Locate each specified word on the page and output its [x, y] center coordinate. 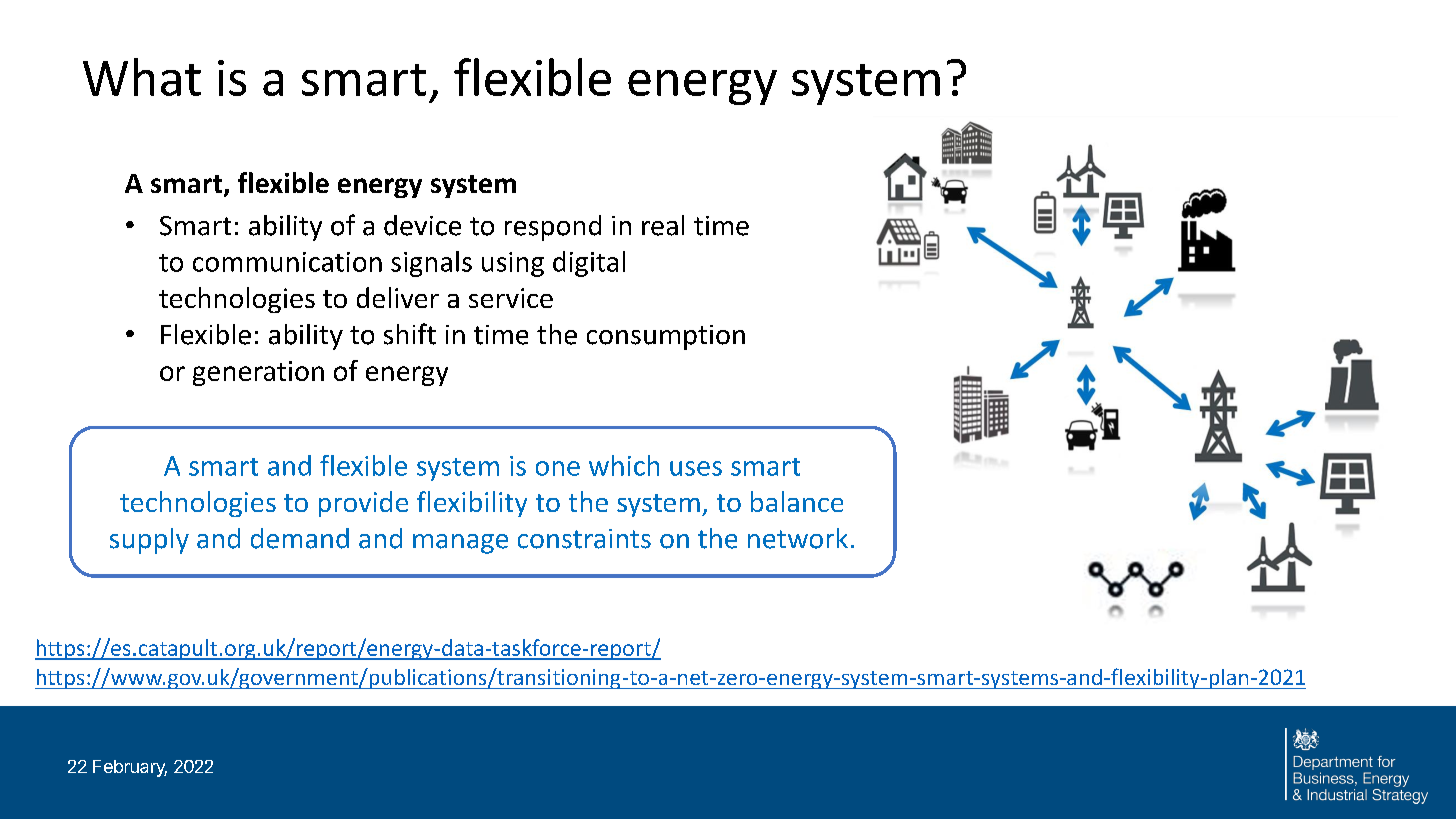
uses [696, 468]
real [663, 225]
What [142, 77]
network [798, 538]
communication [287, 262]
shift [410, 334]
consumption [666, 337]
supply [149, 541]
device [422, 225]
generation [258, 373]
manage [460, 544]
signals [431, 264]
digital [589, 264]
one [558, 468]
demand [300, 538]
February [130, 768]
